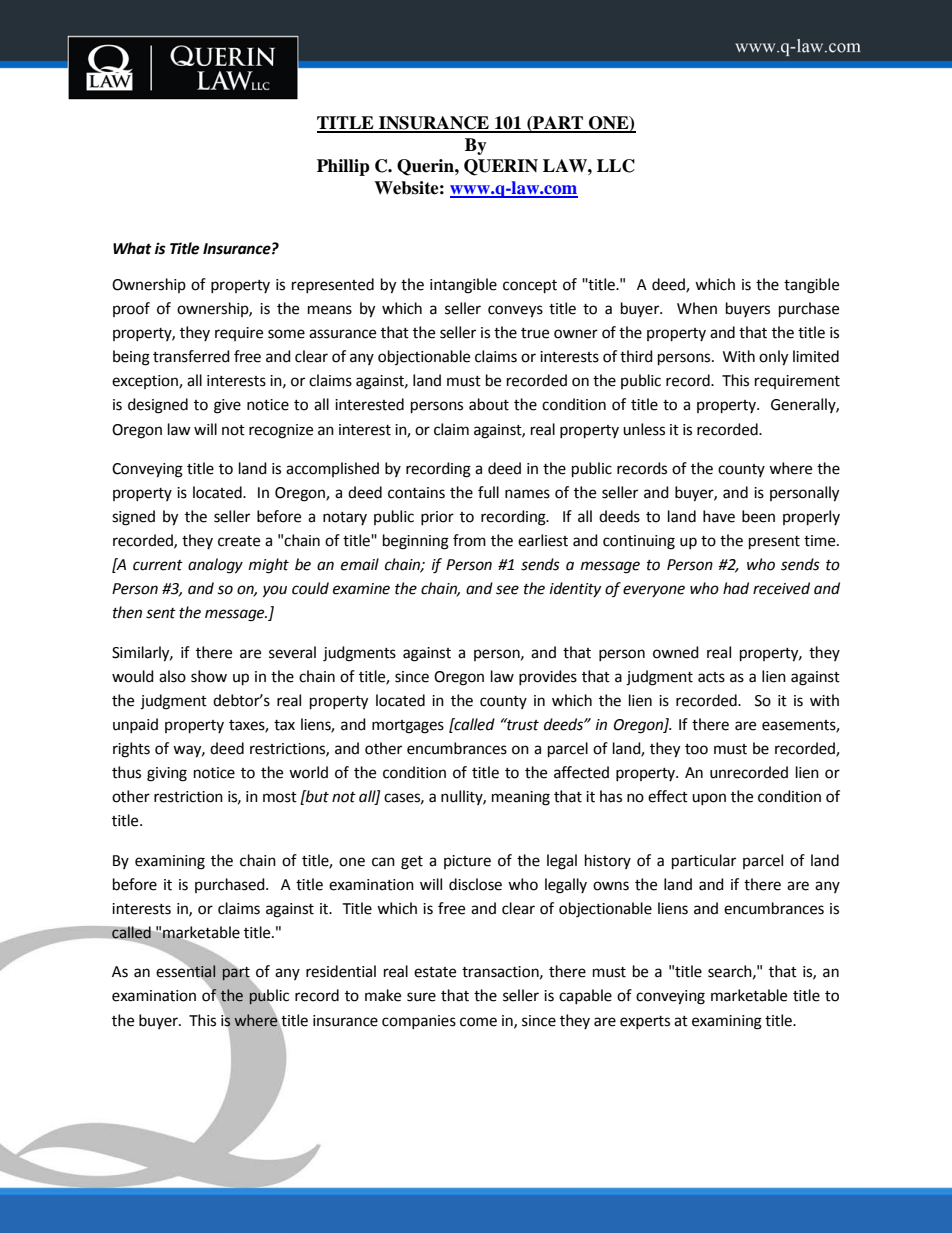  I want to click on experts, so click(645, 1022).
